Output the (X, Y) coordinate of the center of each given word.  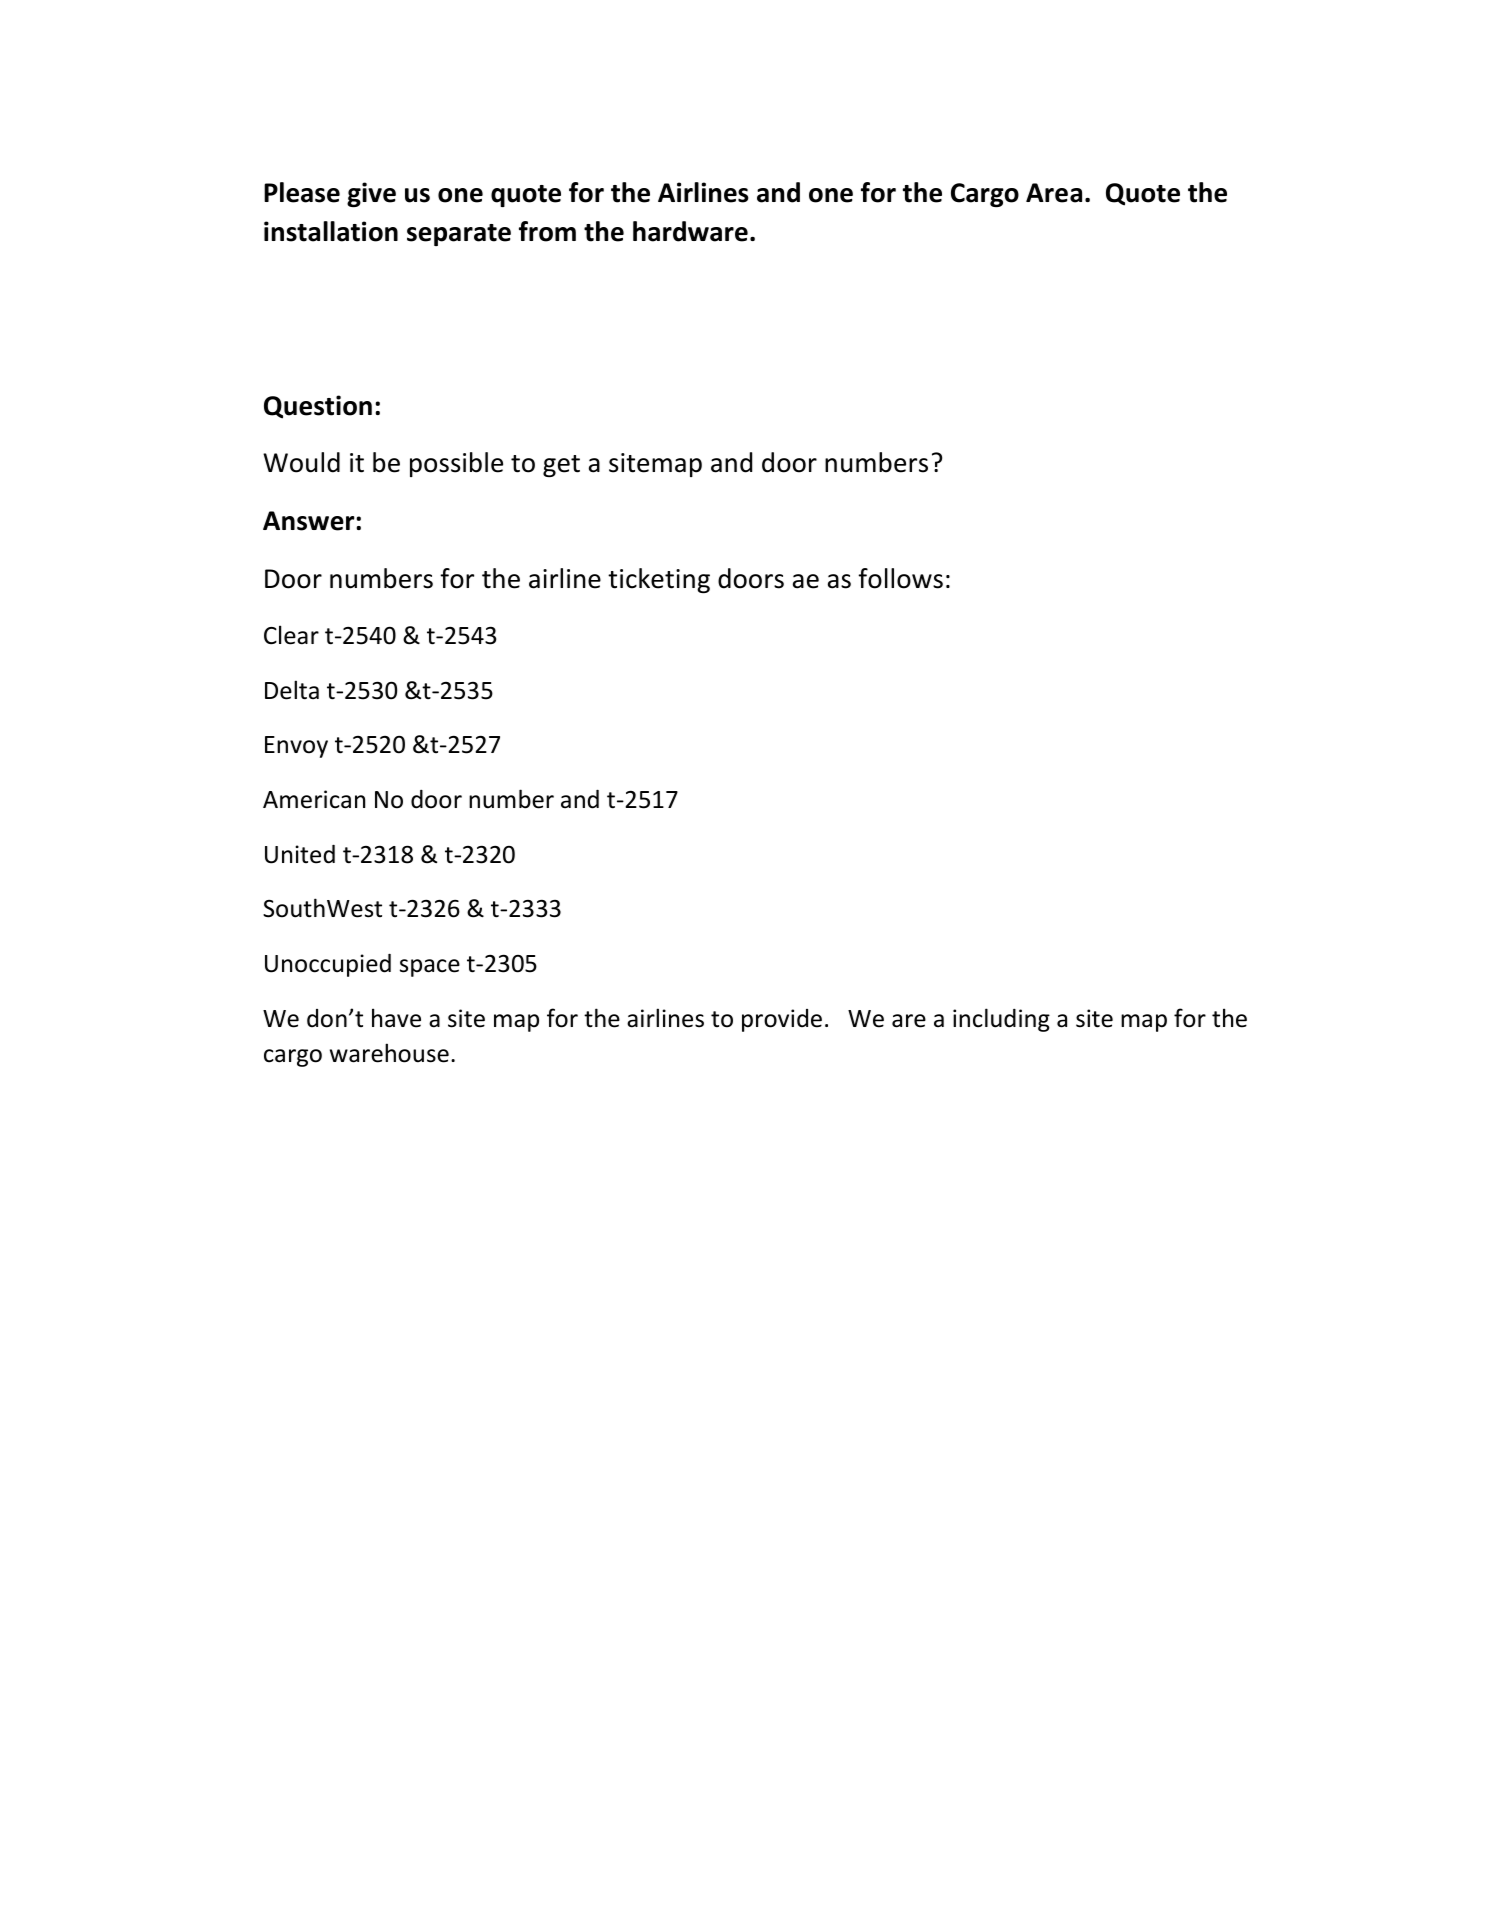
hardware (690, 231)
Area (1054, 193)
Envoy (296, 747)
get (561, 466)
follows (900, 578)
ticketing (659, 580)
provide (782, 1020)
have (396, 1018)
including (1001, 1020)
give (371, 194)
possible (456, 464)
